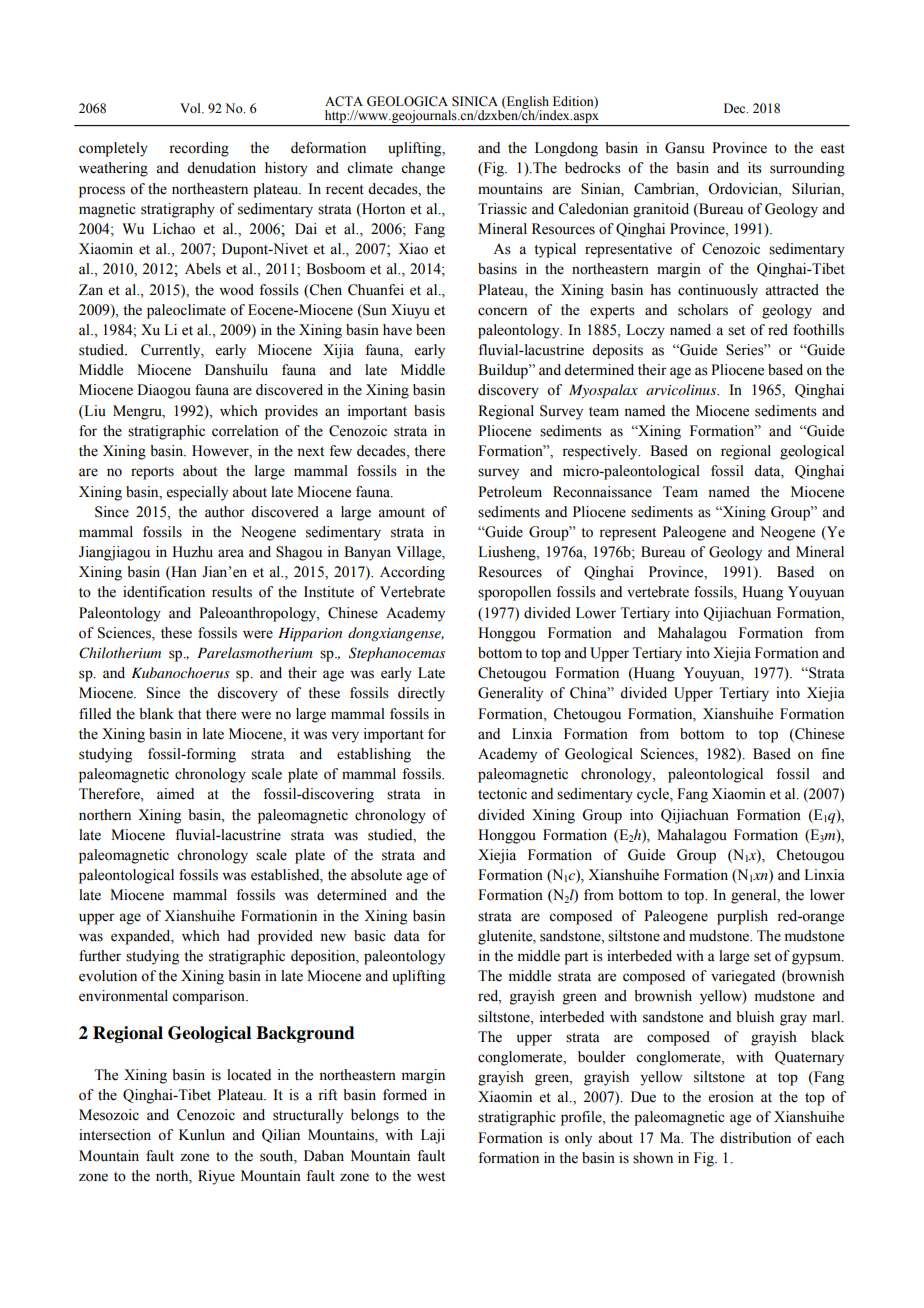  What do you see at coordinates (703, 310) in the document?
I see `scholars` at bounding box center [703, 310].
